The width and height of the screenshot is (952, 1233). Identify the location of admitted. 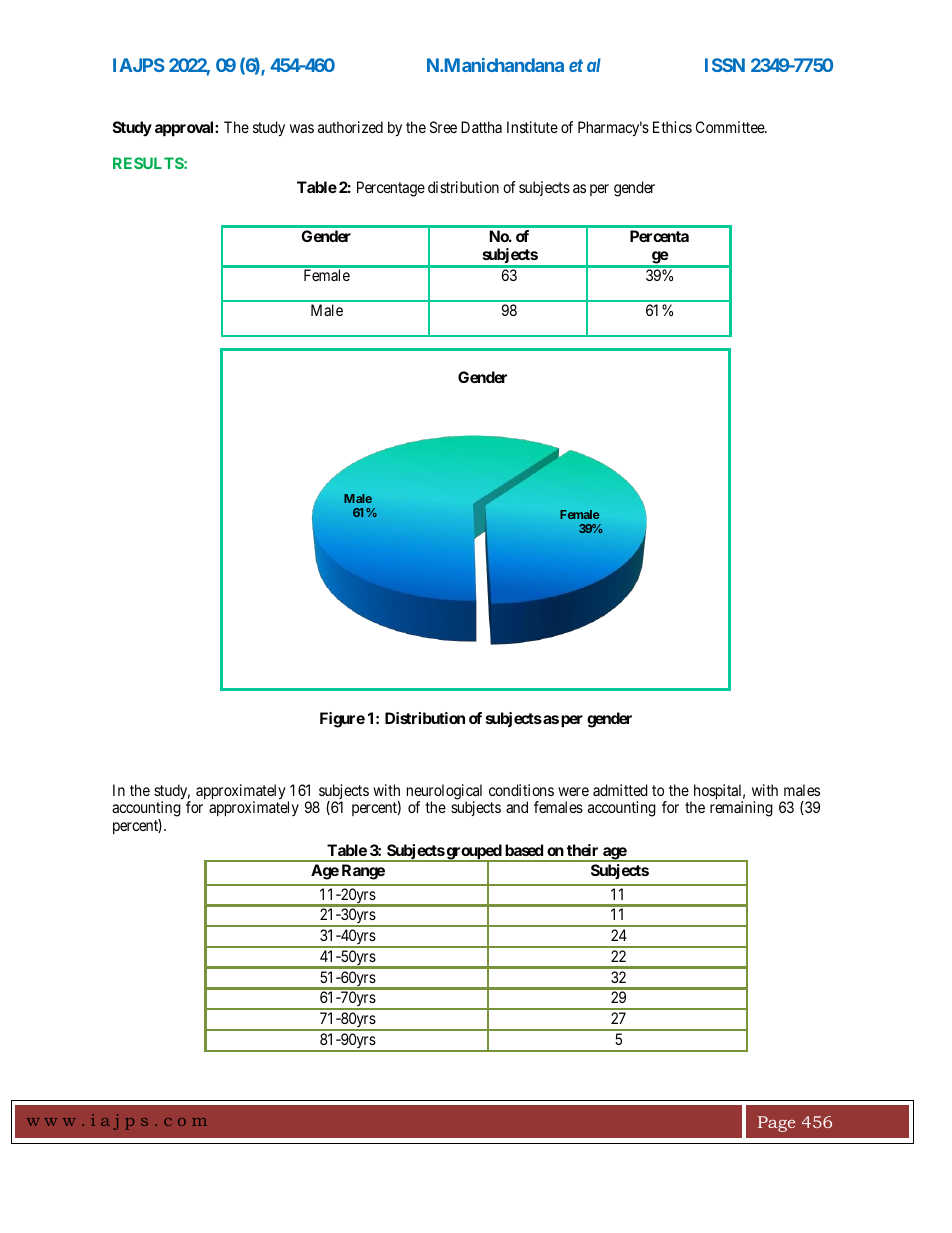
(620, 790).
